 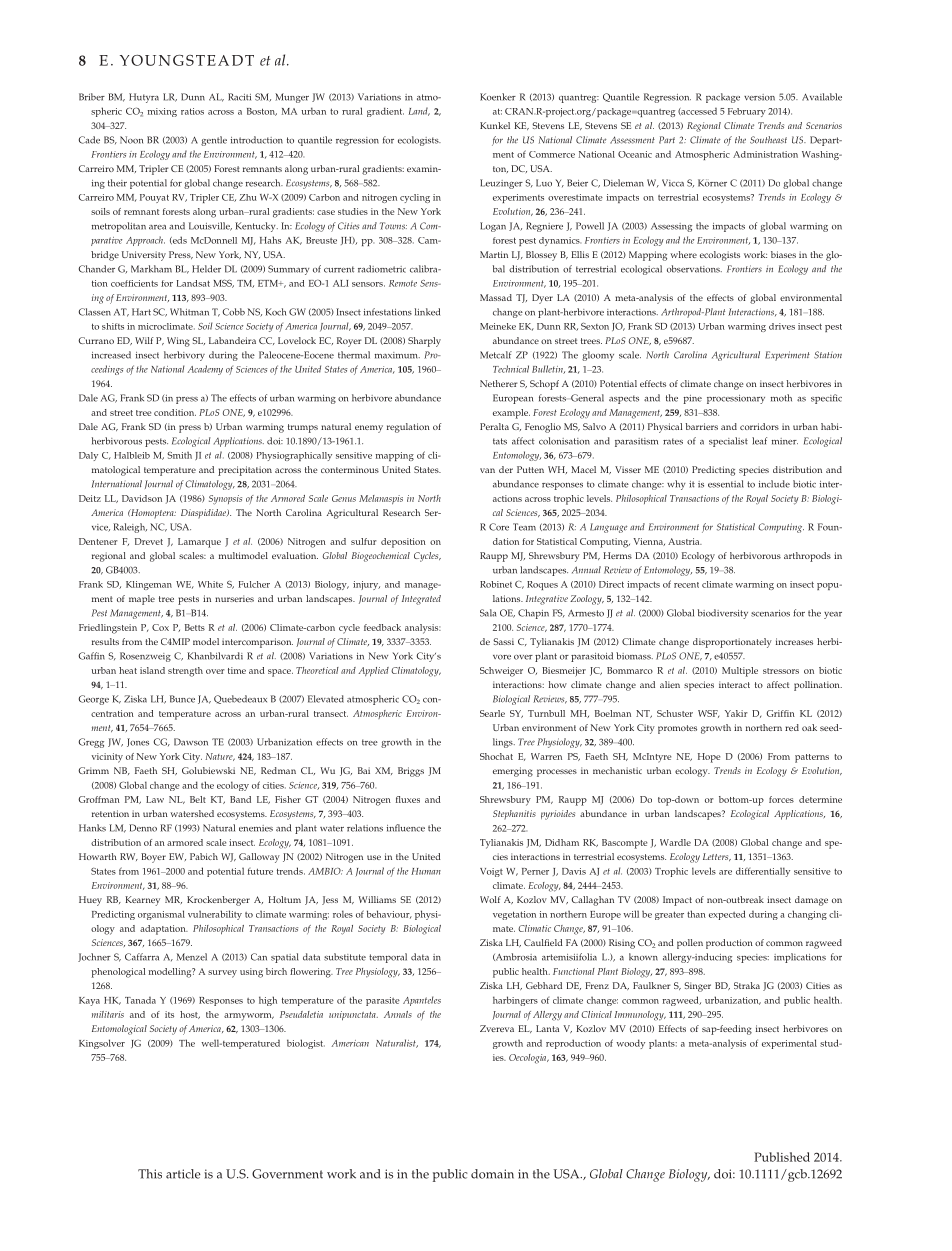 I want to click on mixing, so click(x=162, y=112).
